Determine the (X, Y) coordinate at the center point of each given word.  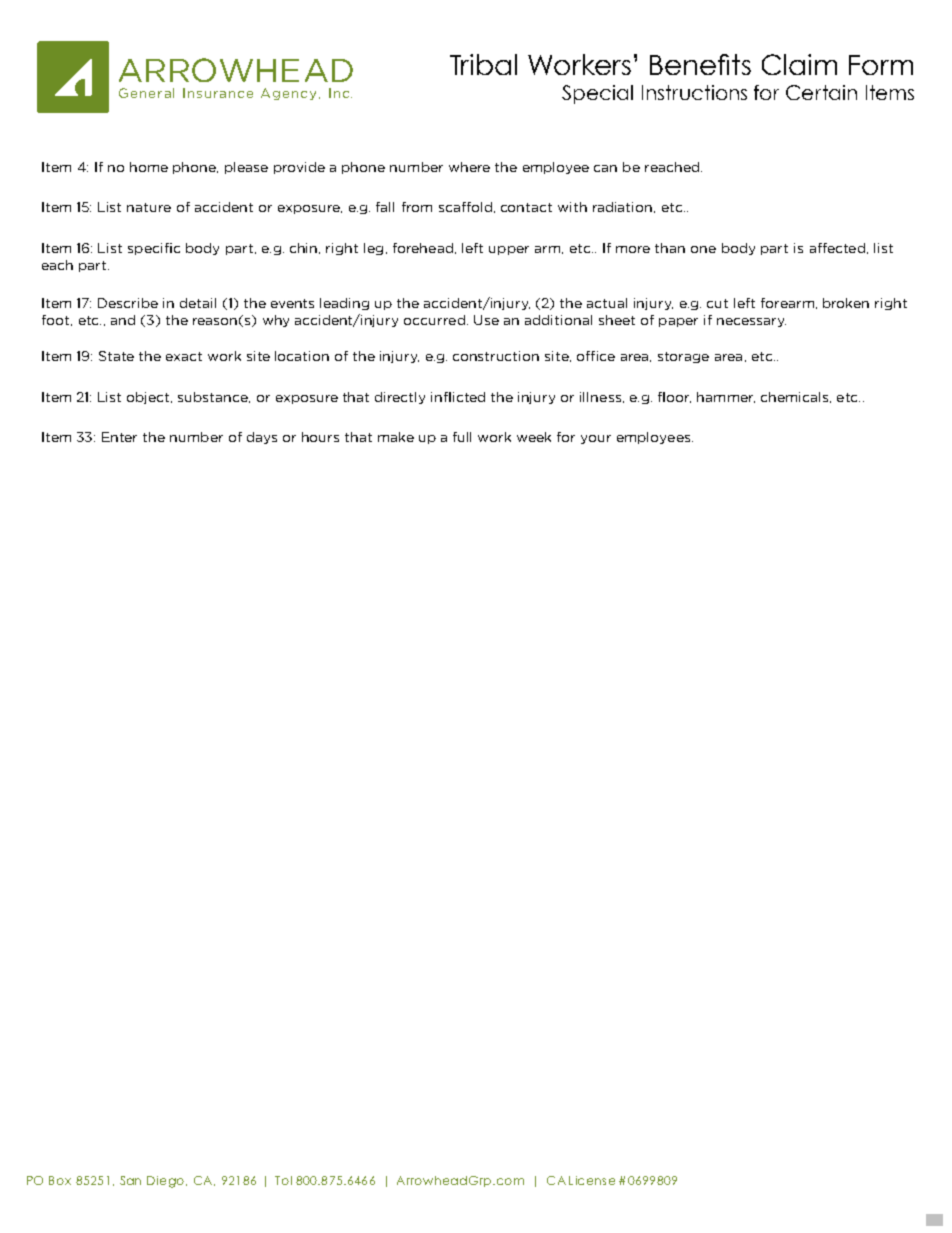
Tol (283, 1180)
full (462, 437)
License (592, 1180)
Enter (119, 437)
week (534, 437)
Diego (167, 1182)
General (146, 93)
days (262, 438)
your (596, 439)
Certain (821, 92)
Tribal (483, 64)
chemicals (794, 397)
